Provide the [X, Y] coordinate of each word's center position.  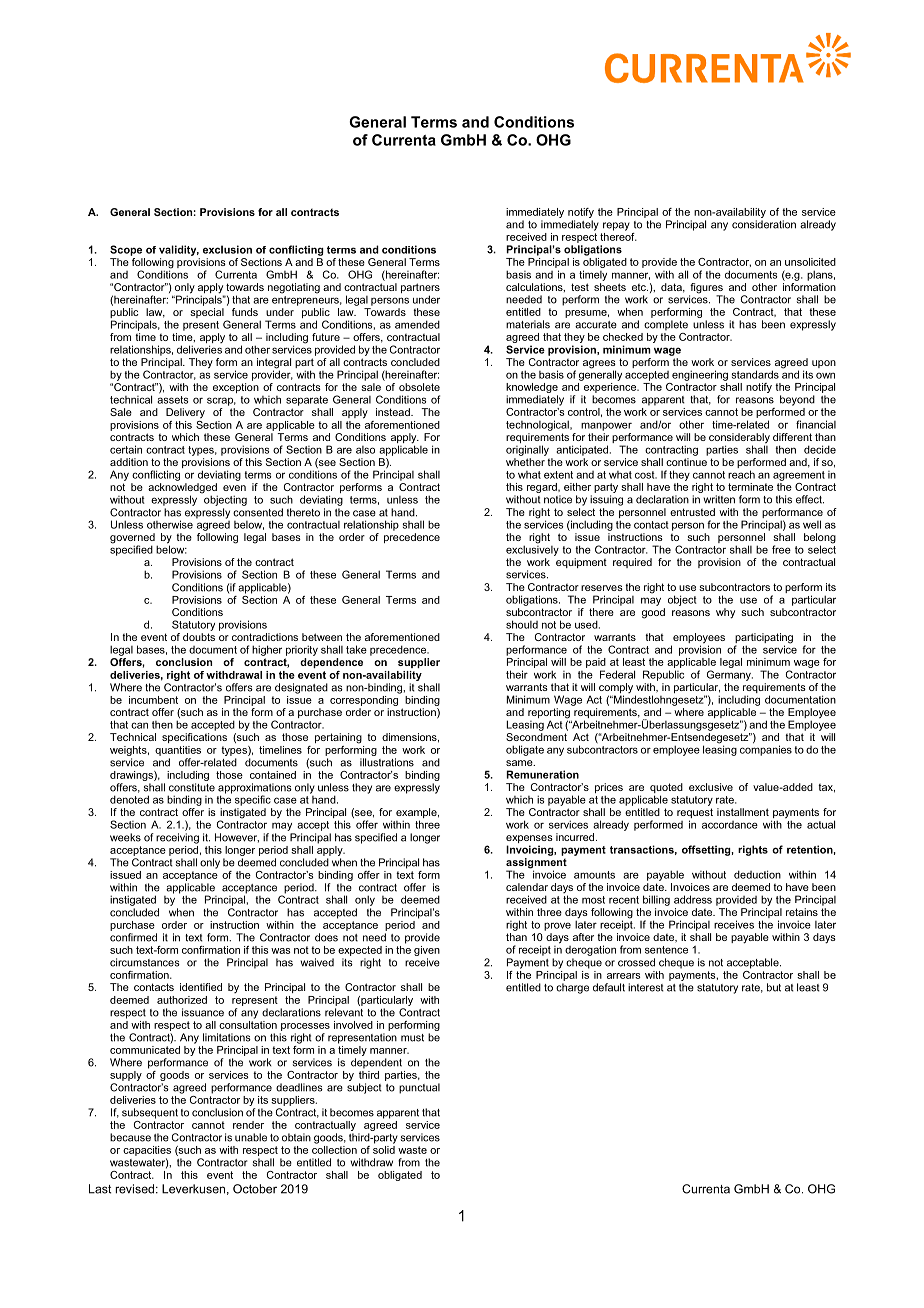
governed [132, 539]
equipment [581, 563]
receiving [177, 838]
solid [384, 1148]
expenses [529, 840]
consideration [764, 224]
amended [417, 324]
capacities [147, 1151]
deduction [757, 874]
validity [179, 250]
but [774, 987]
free [781, 549]
